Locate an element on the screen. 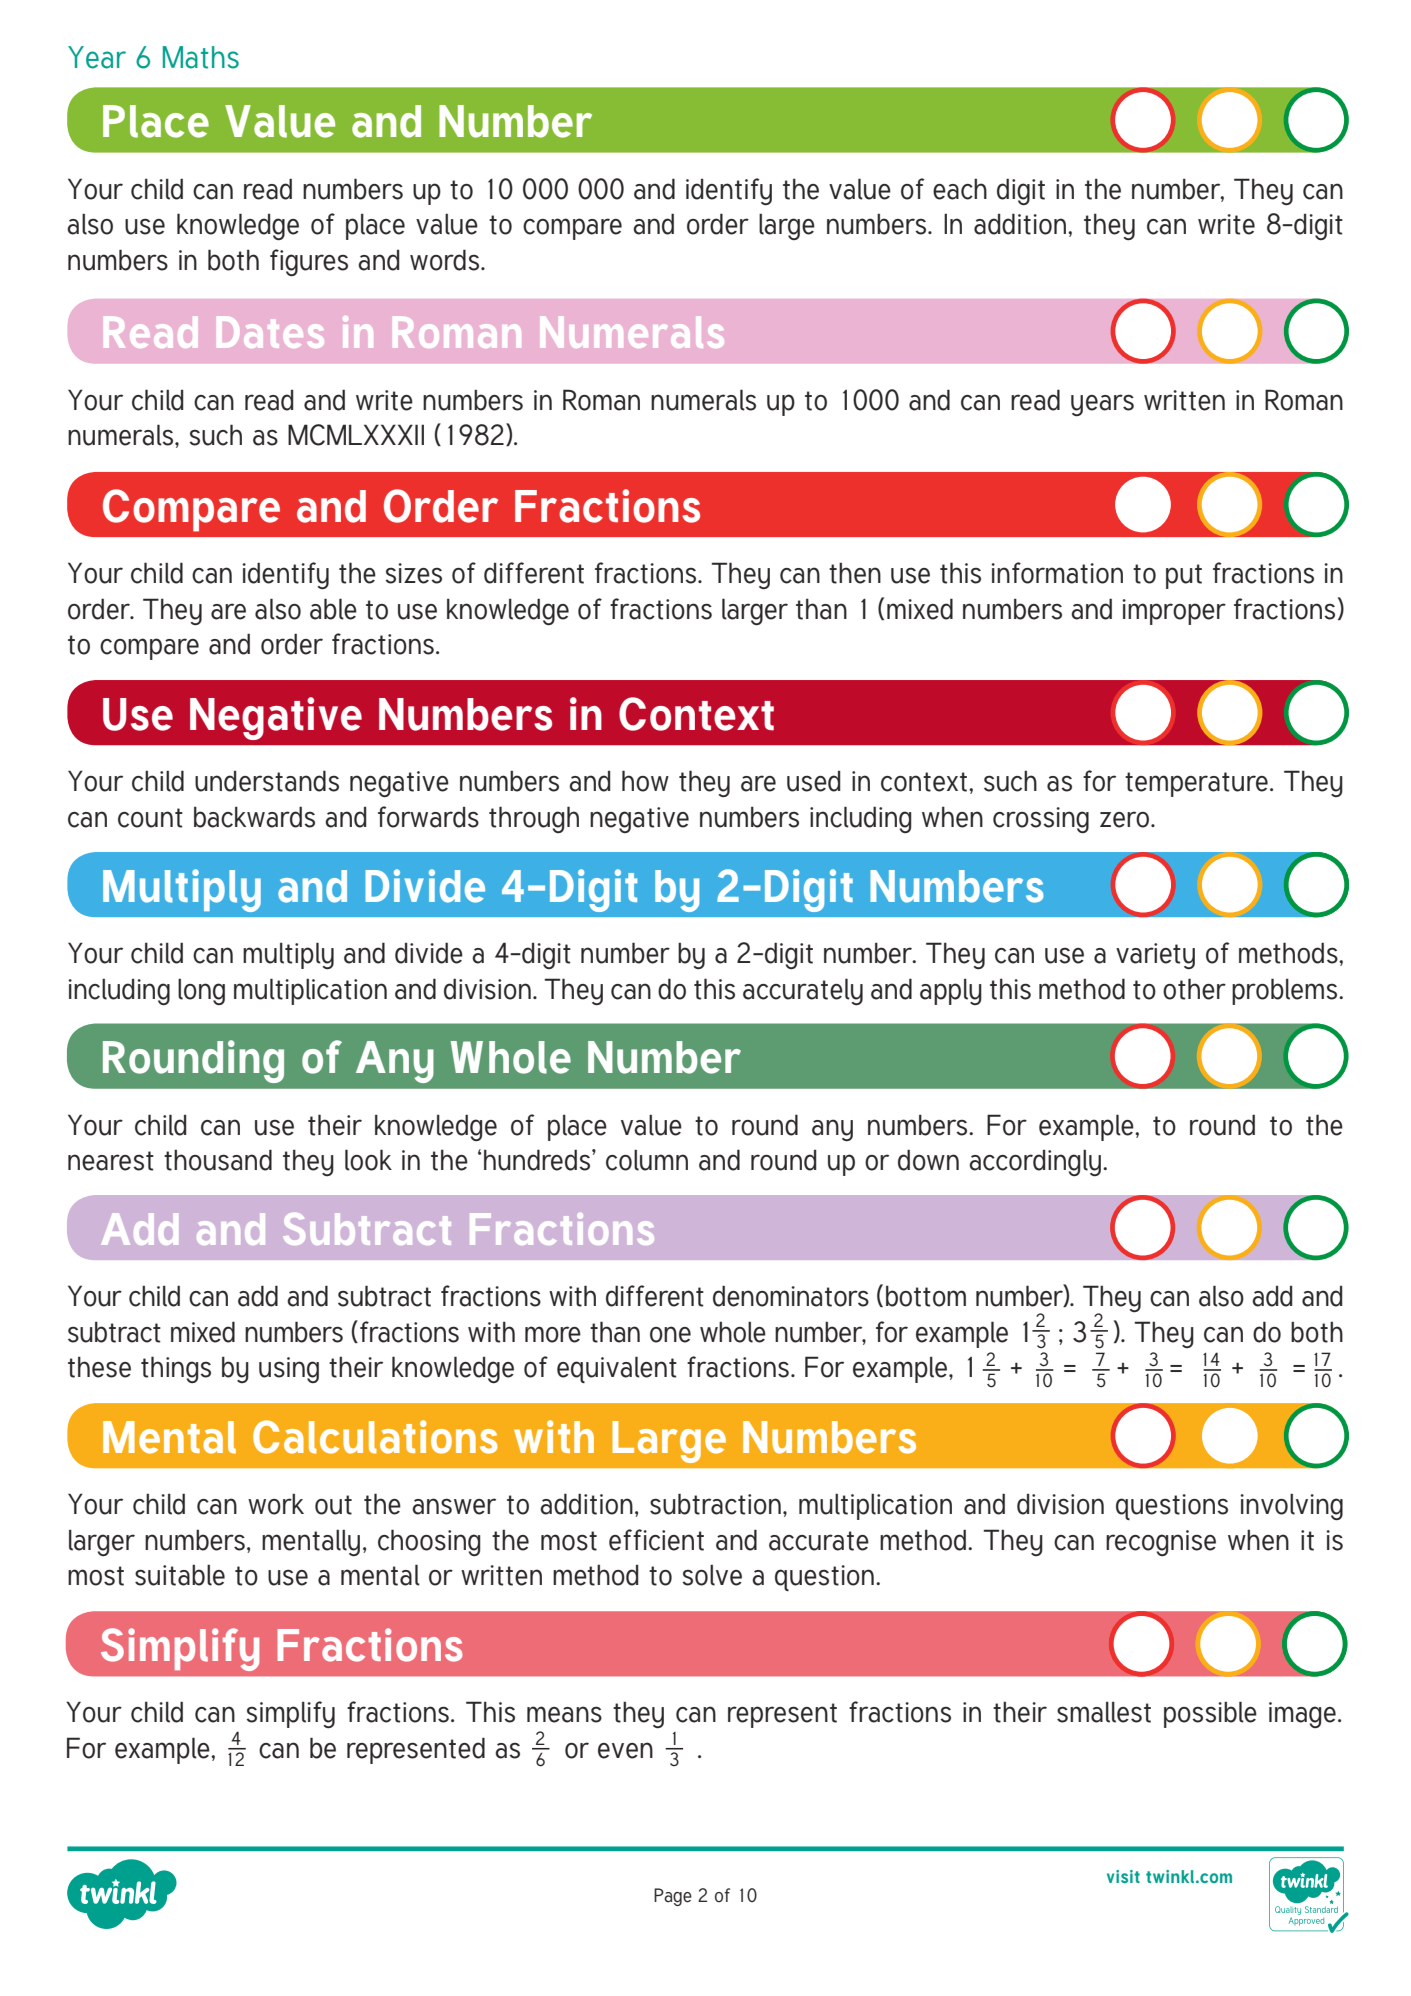  Maths is located at coordinates (201, 57).
